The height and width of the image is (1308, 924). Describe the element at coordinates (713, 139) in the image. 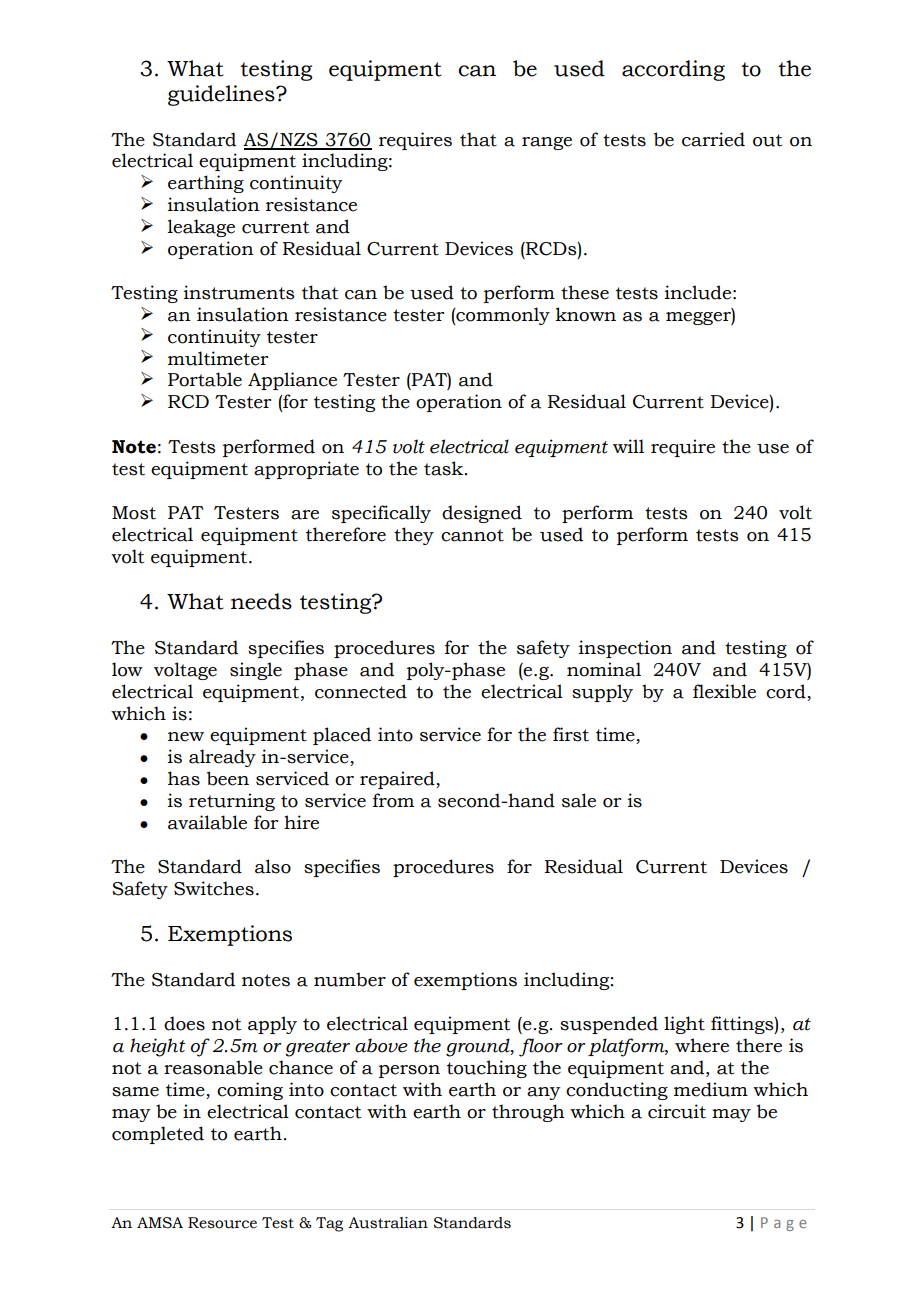

I see `carried` at that location.
